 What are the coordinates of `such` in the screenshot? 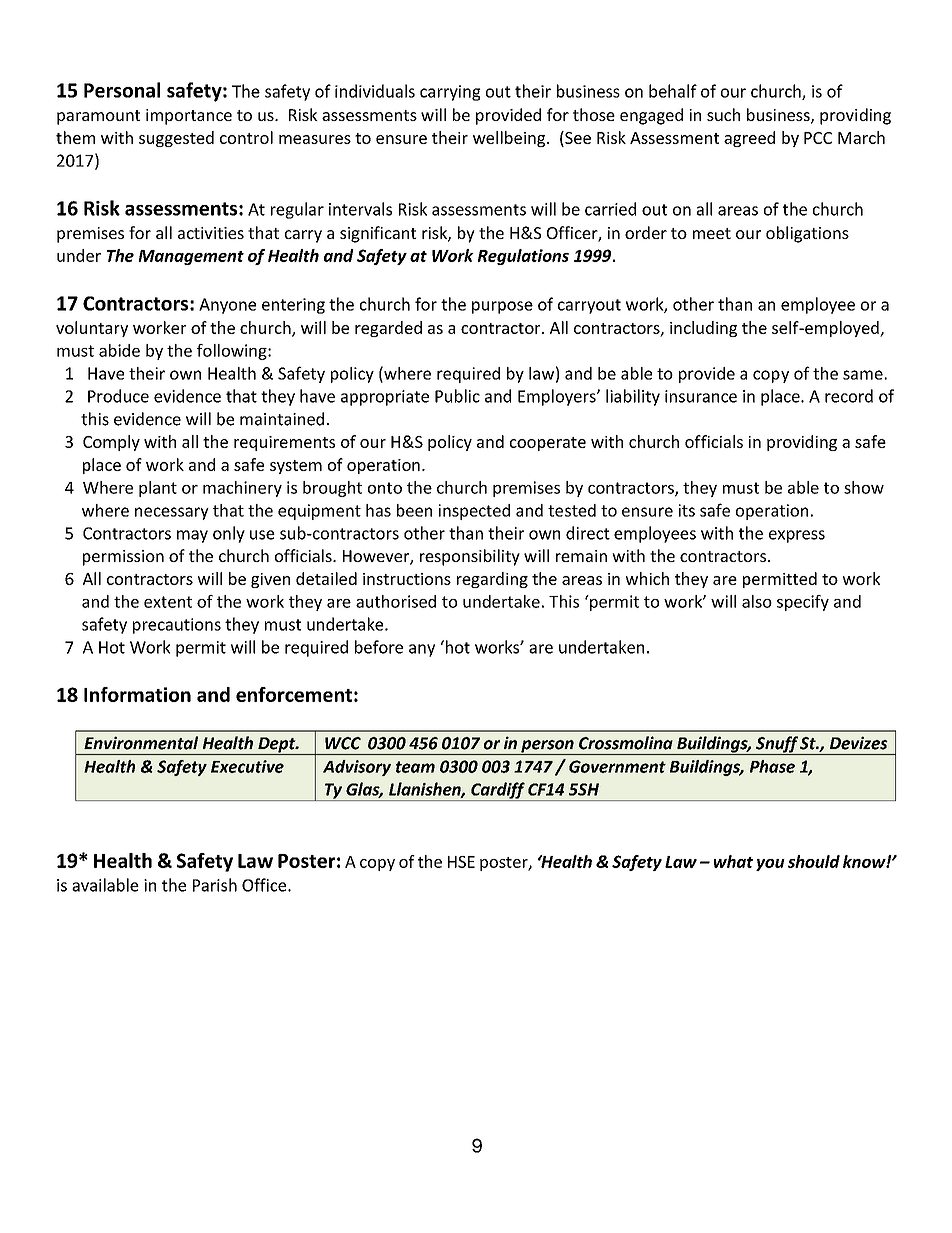 It's located at (723, 114).
